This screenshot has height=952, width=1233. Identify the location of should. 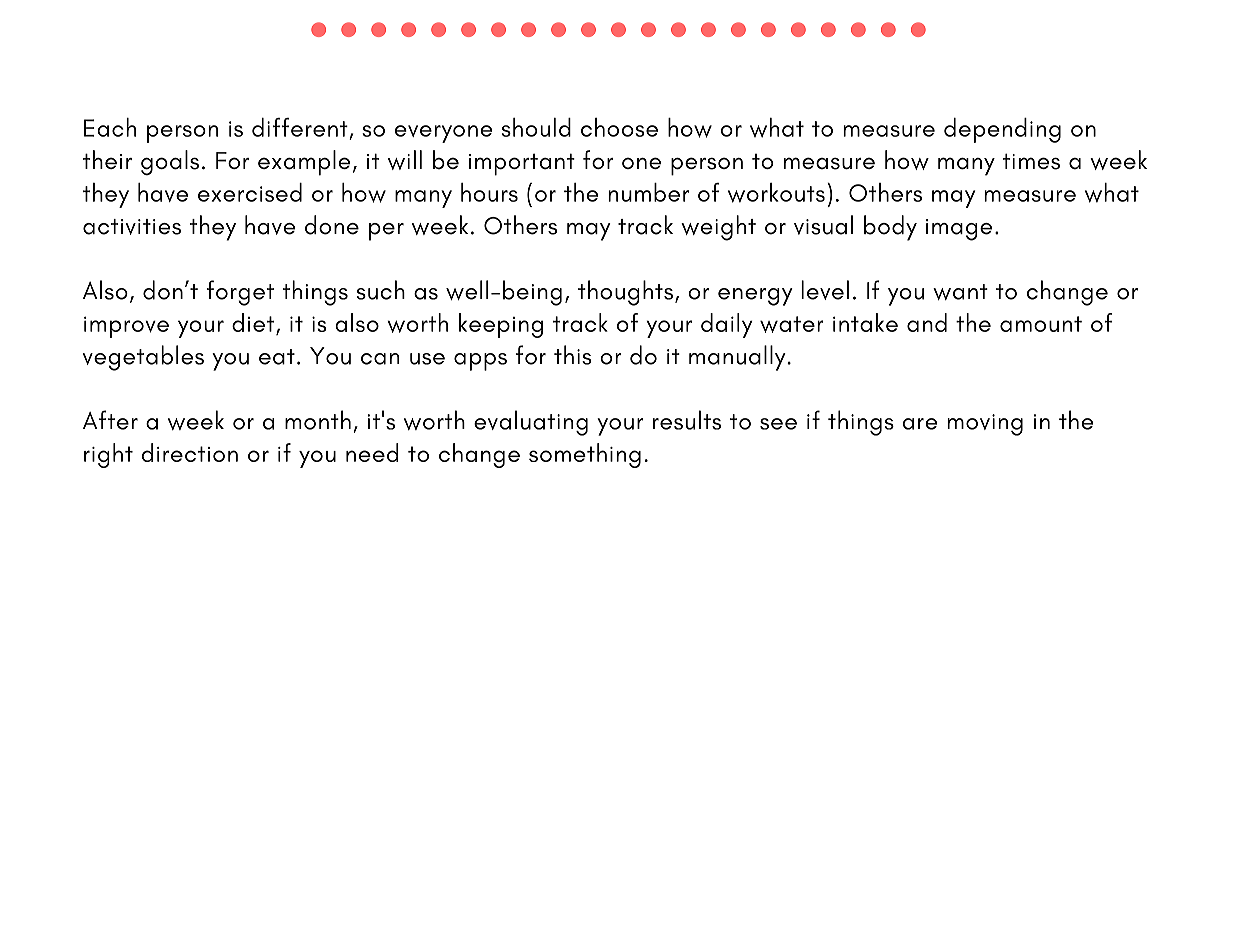
(536, 127).
